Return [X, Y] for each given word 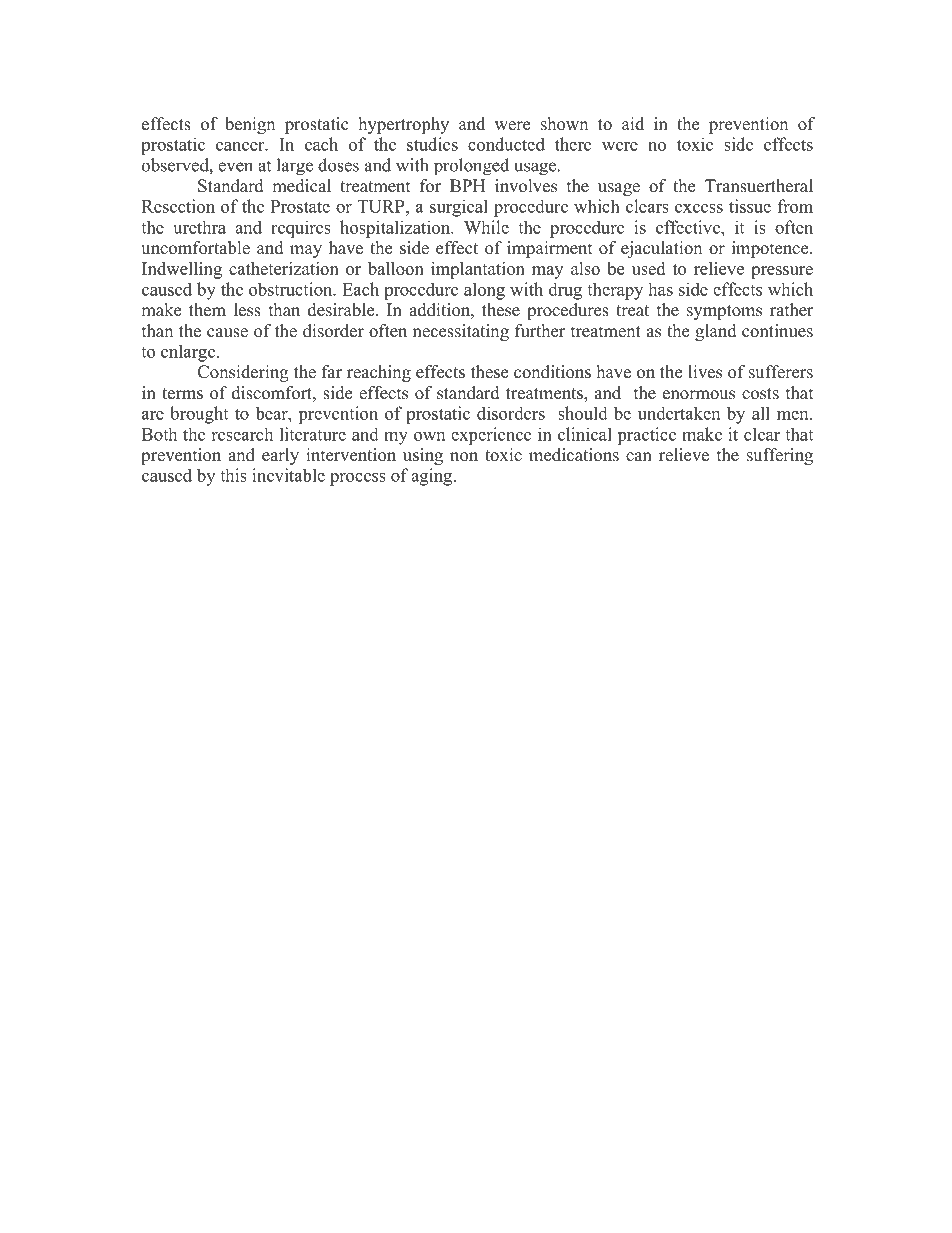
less [247, 310]
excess [699, 208]
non [464, 457]
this [233, 475]
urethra [199, 227]
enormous [699, 395]
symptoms [724, 312]
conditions [552, 372]
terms [182, 394]
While [486, 227]
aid [633, 124]
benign [250, 125]
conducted [506, 144]
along [484, 291]
